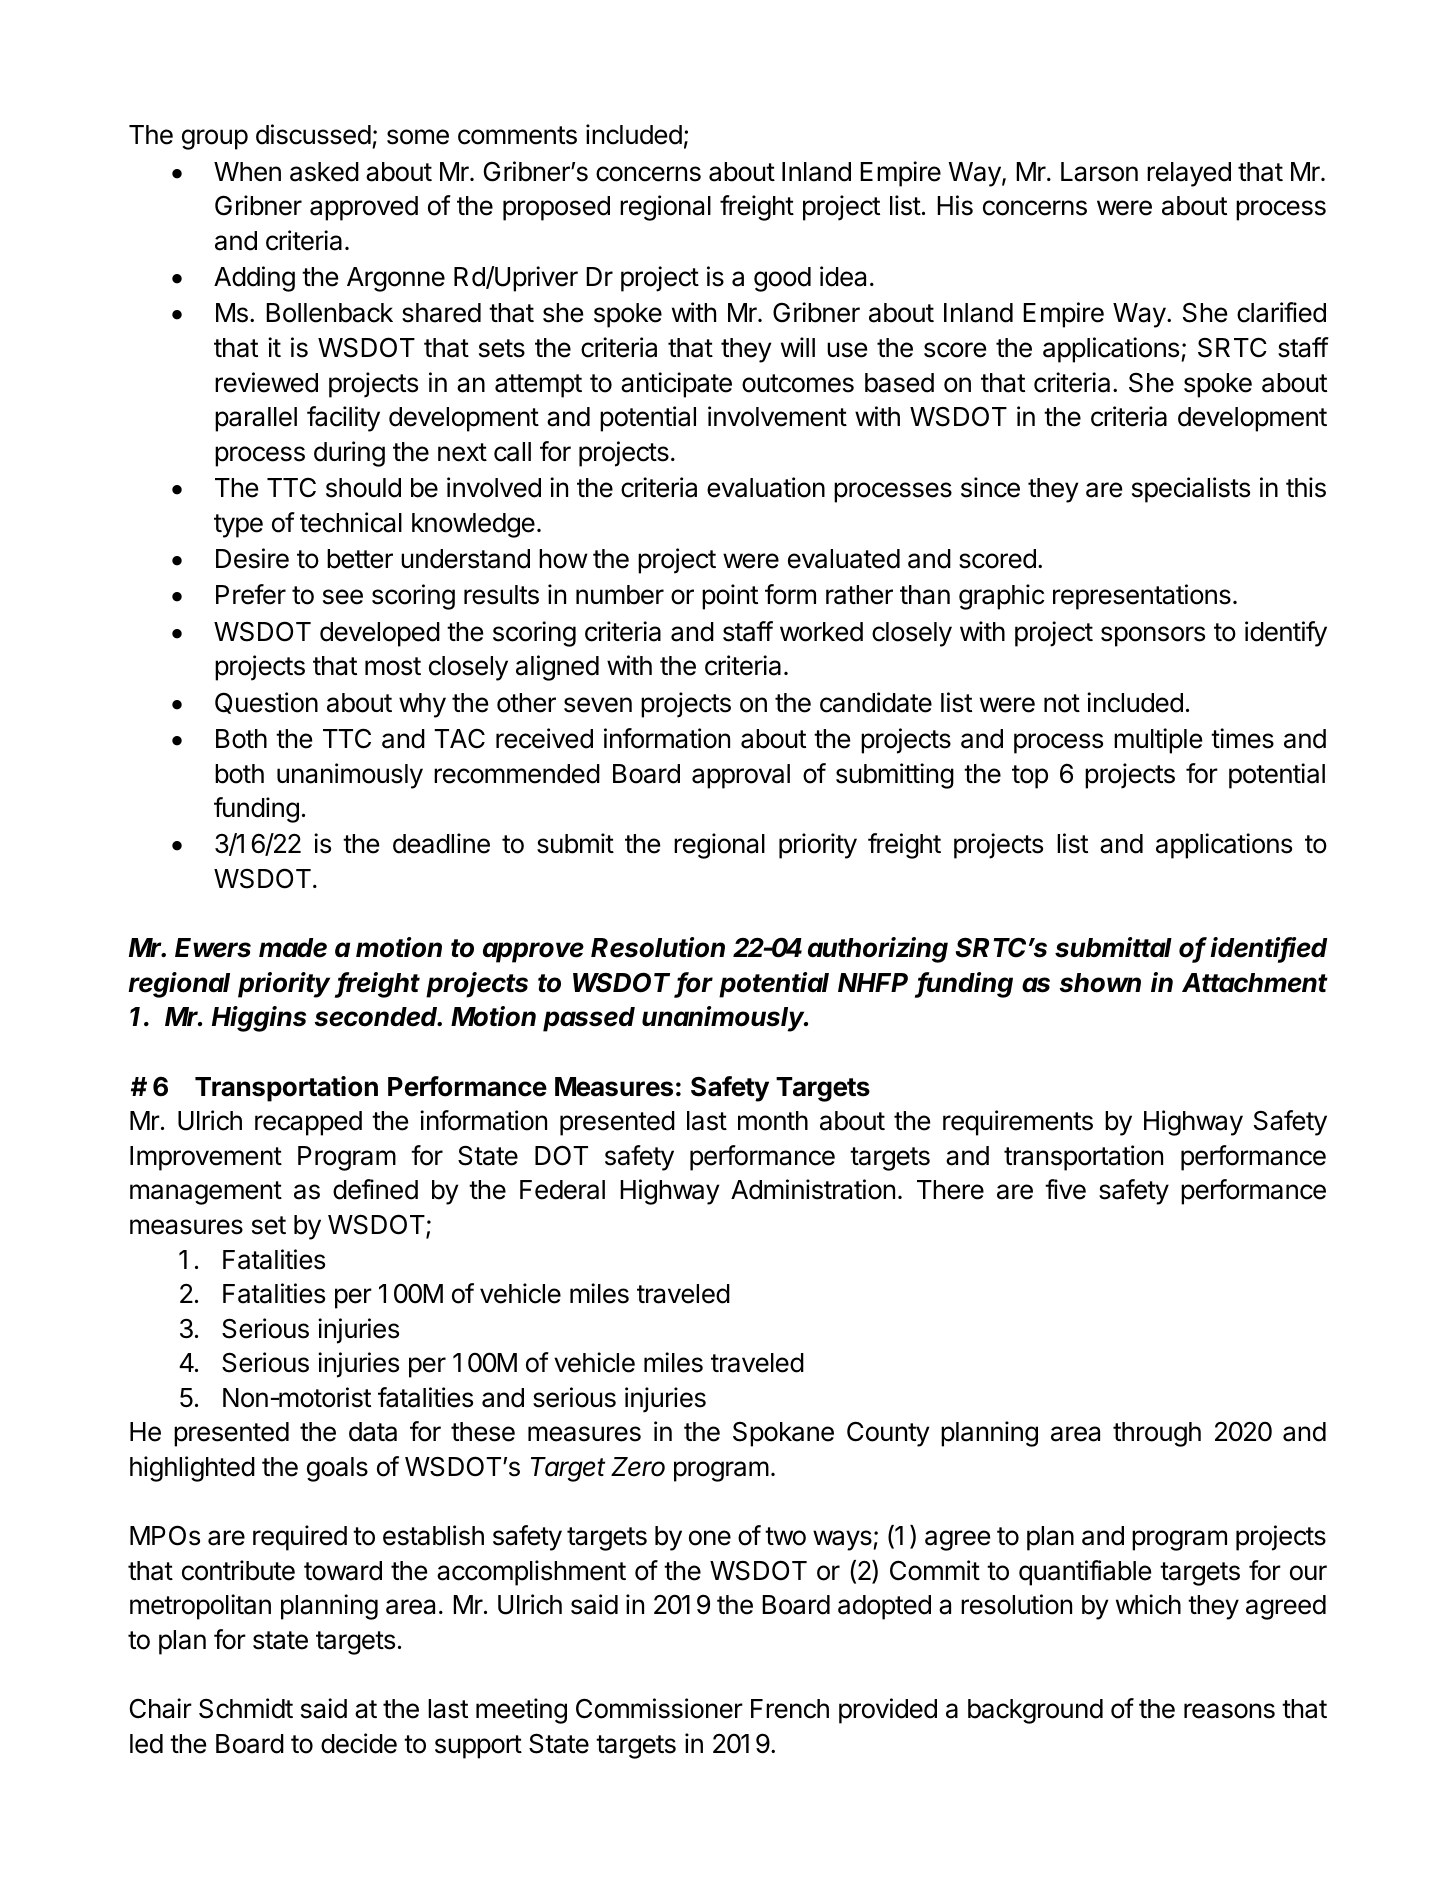  What do you see at coordinates (252, 558) in the page?
I see `Desire` at bounding box center [252, 558].
